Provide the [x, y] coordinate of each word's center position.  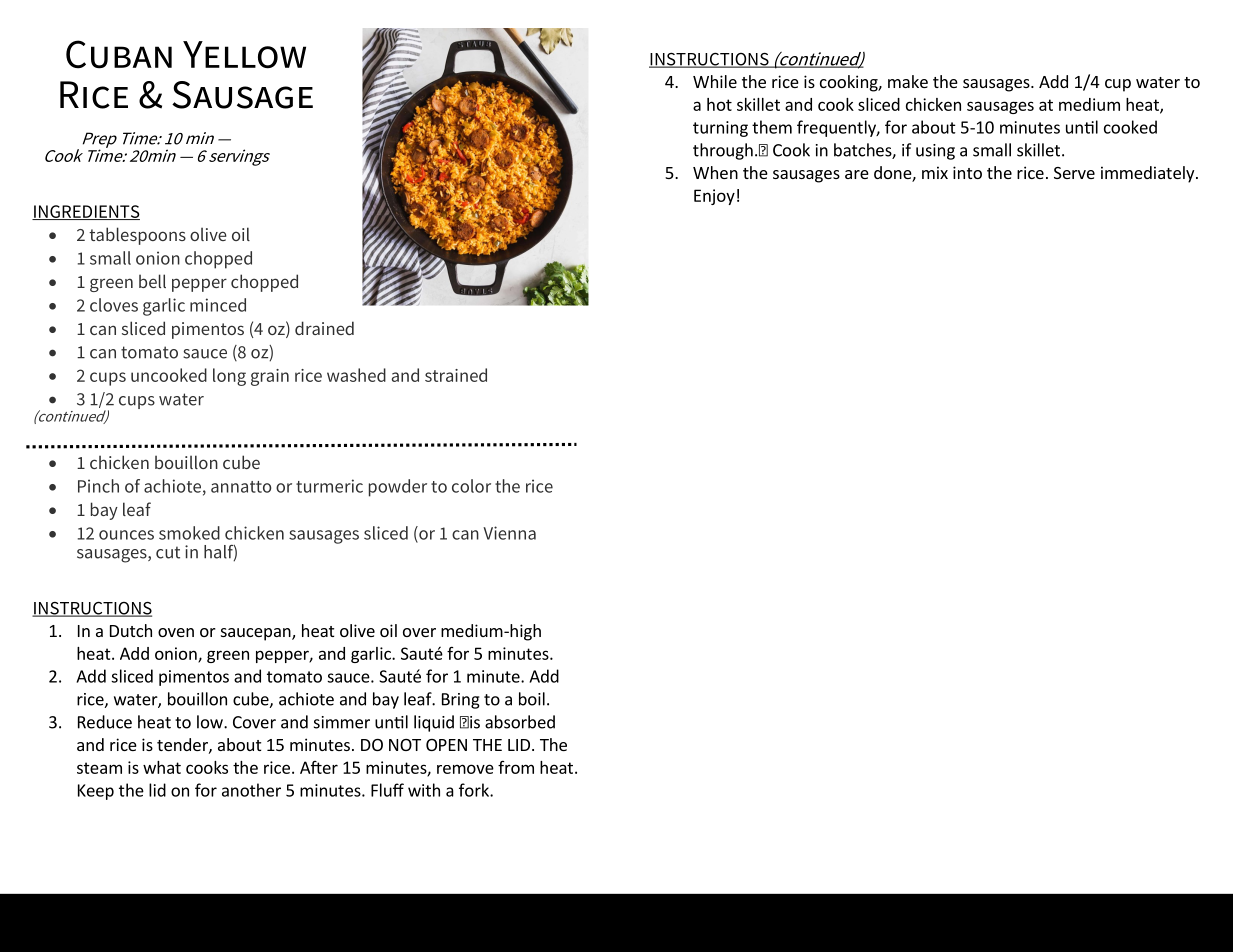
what [162, 767]
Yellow [244, 55]
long [229, 377]
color [471, 486]
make [908, 81]
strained [456, 375]
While [715, 81]
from [516, 767]
